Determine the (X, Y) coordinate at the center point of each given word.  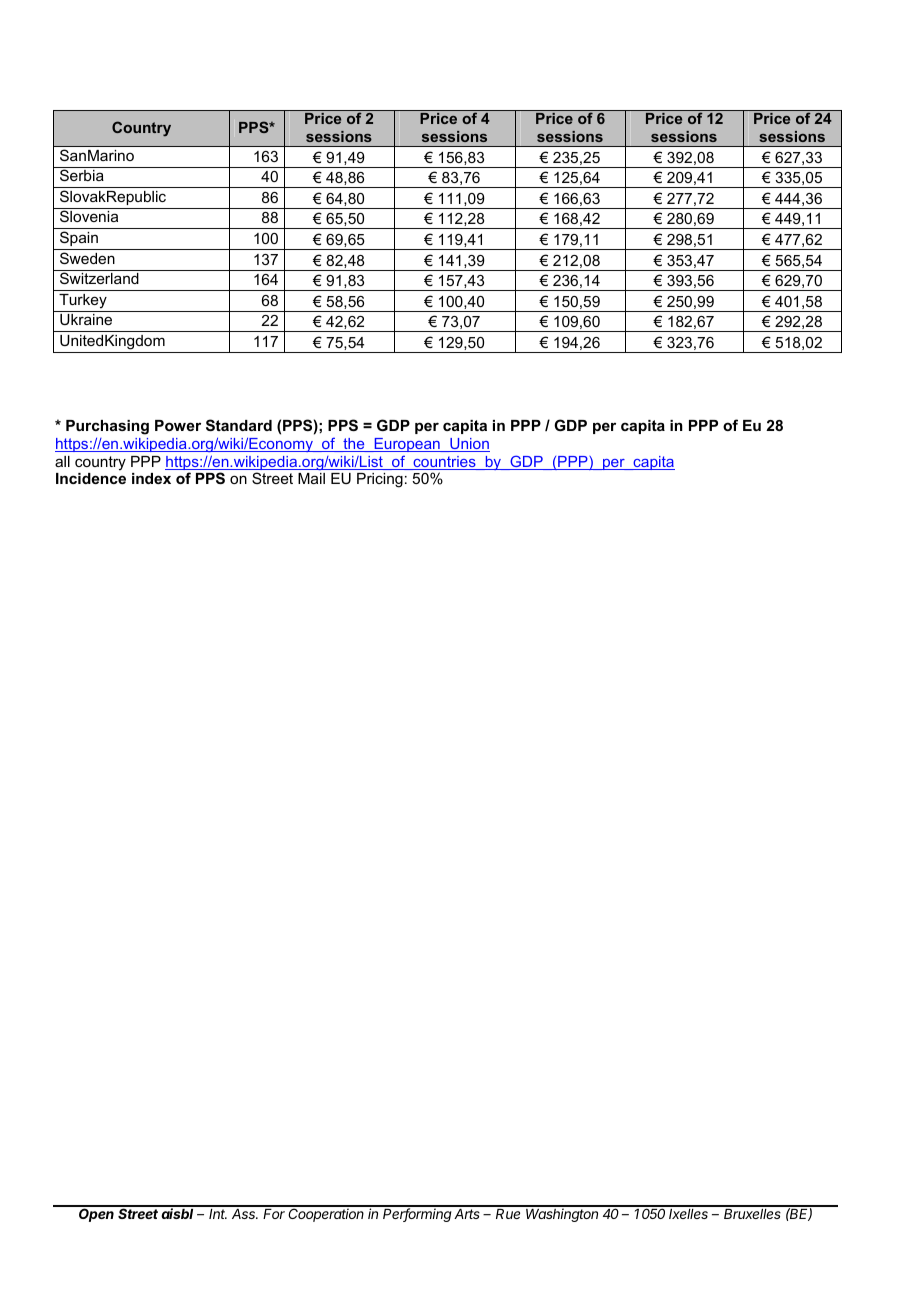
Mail (311, 478)
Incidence (91, 478)
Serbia (82, 175)
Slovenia (89, 216)
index (151, 478)
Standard (239, 425)
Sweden (87, 258)
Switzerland (99, 278)
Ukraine (86, 319)
